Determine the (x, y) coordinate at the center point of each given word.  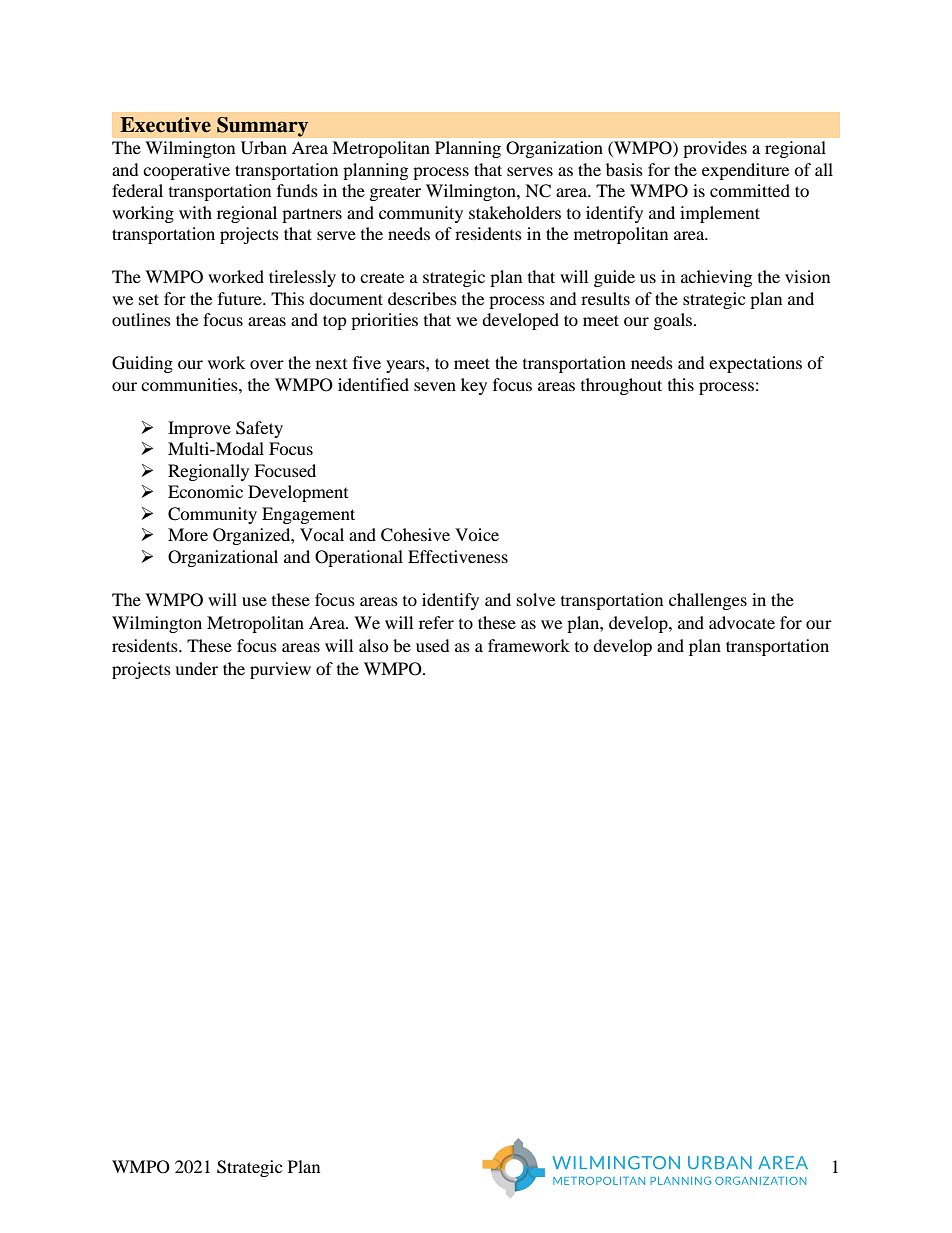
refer (436, 622)
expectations (755, 364)
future (241, 298)
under (196, 668)
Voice (477, 534)
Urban (264, 148)
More (188, 534)
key (474, 386)
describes (422, 298)
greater (395, 194)
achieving (716, 278)
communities (190, 384)
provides (715, 149)
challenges (708, 601)
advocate (742, 622)
